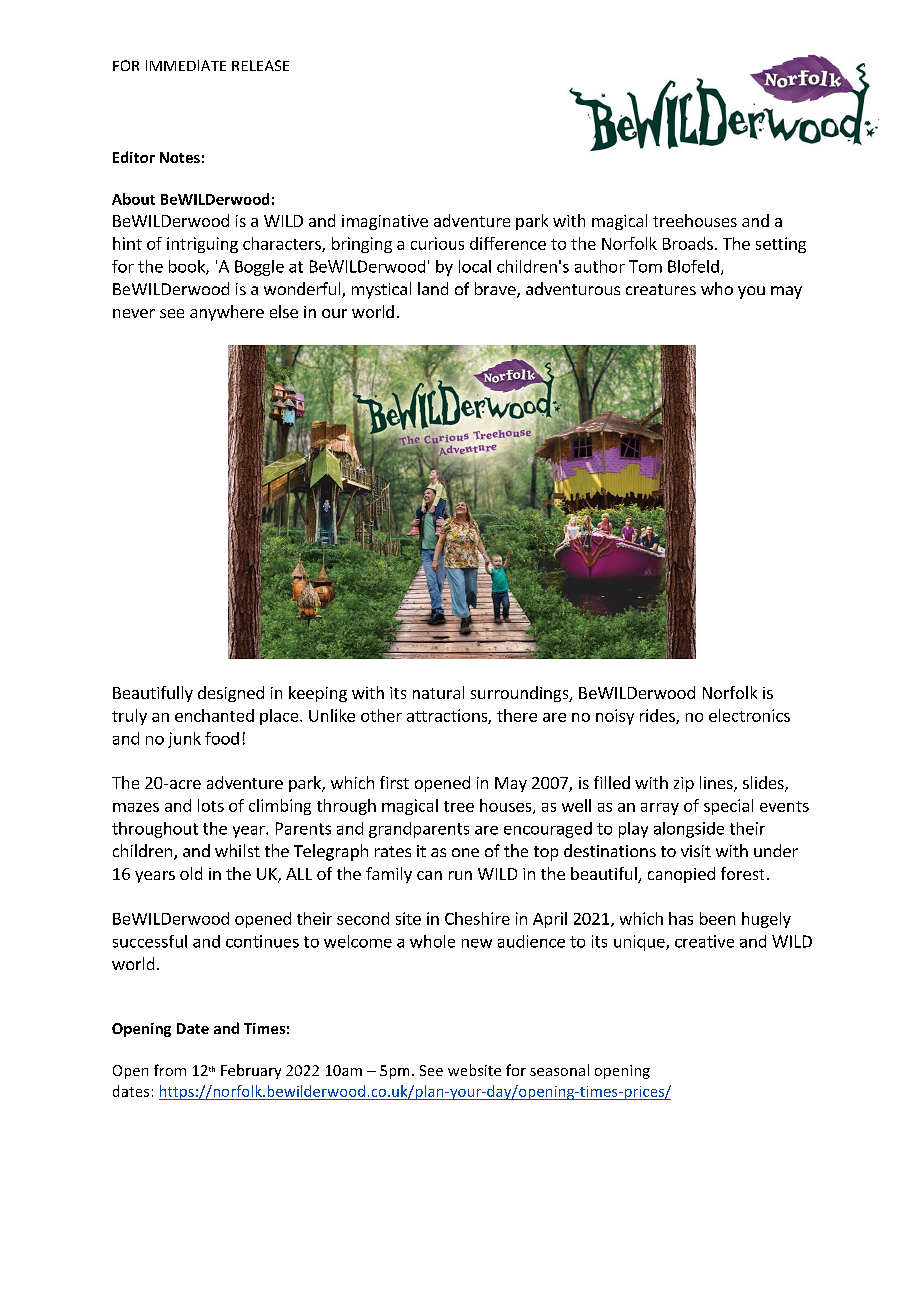 The width and height of the screenshot is (924, 1308). I want to click on Broads, so click(688, 243).
